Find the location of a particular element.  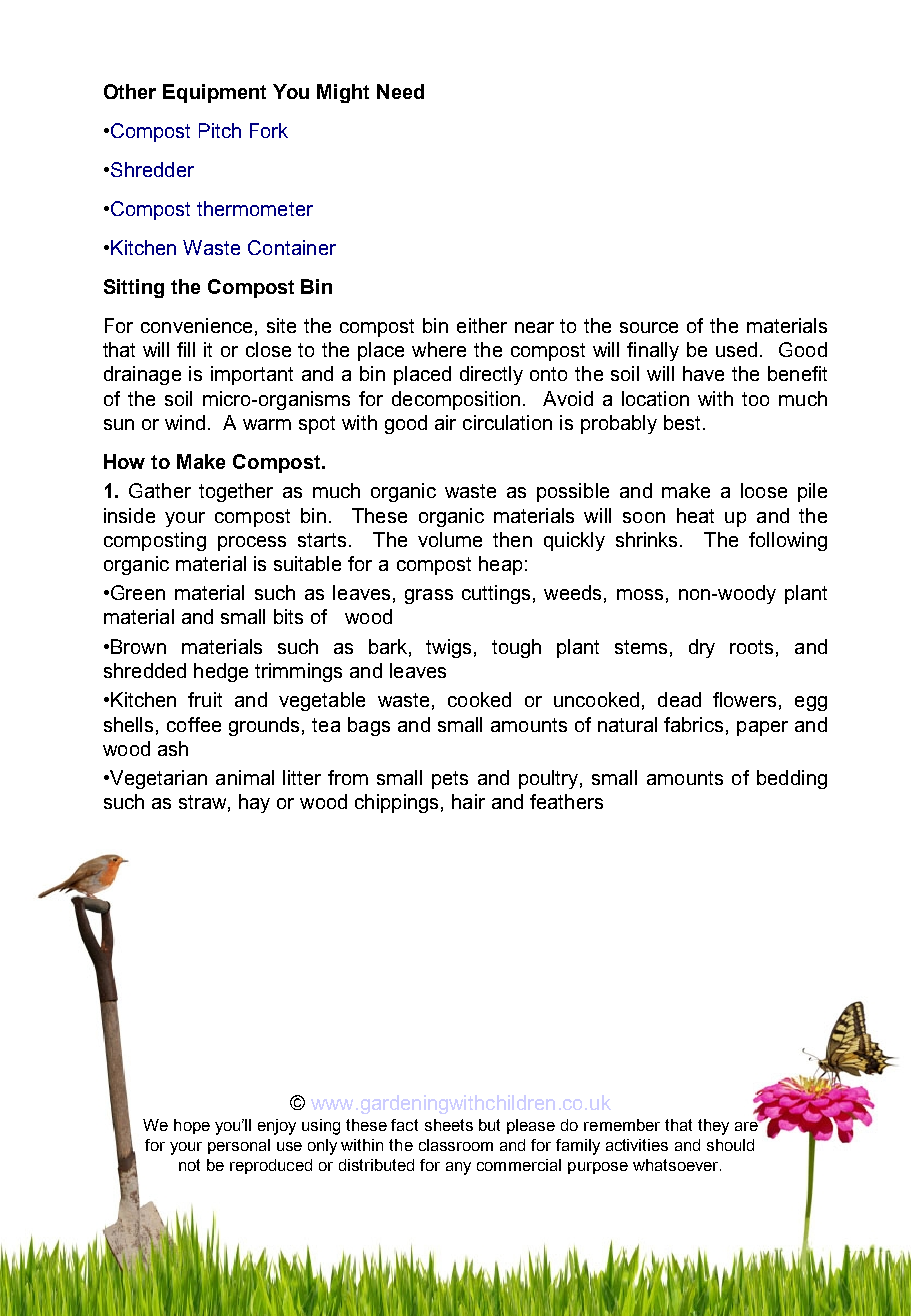

hope is located at coordinates (192, 1126).
